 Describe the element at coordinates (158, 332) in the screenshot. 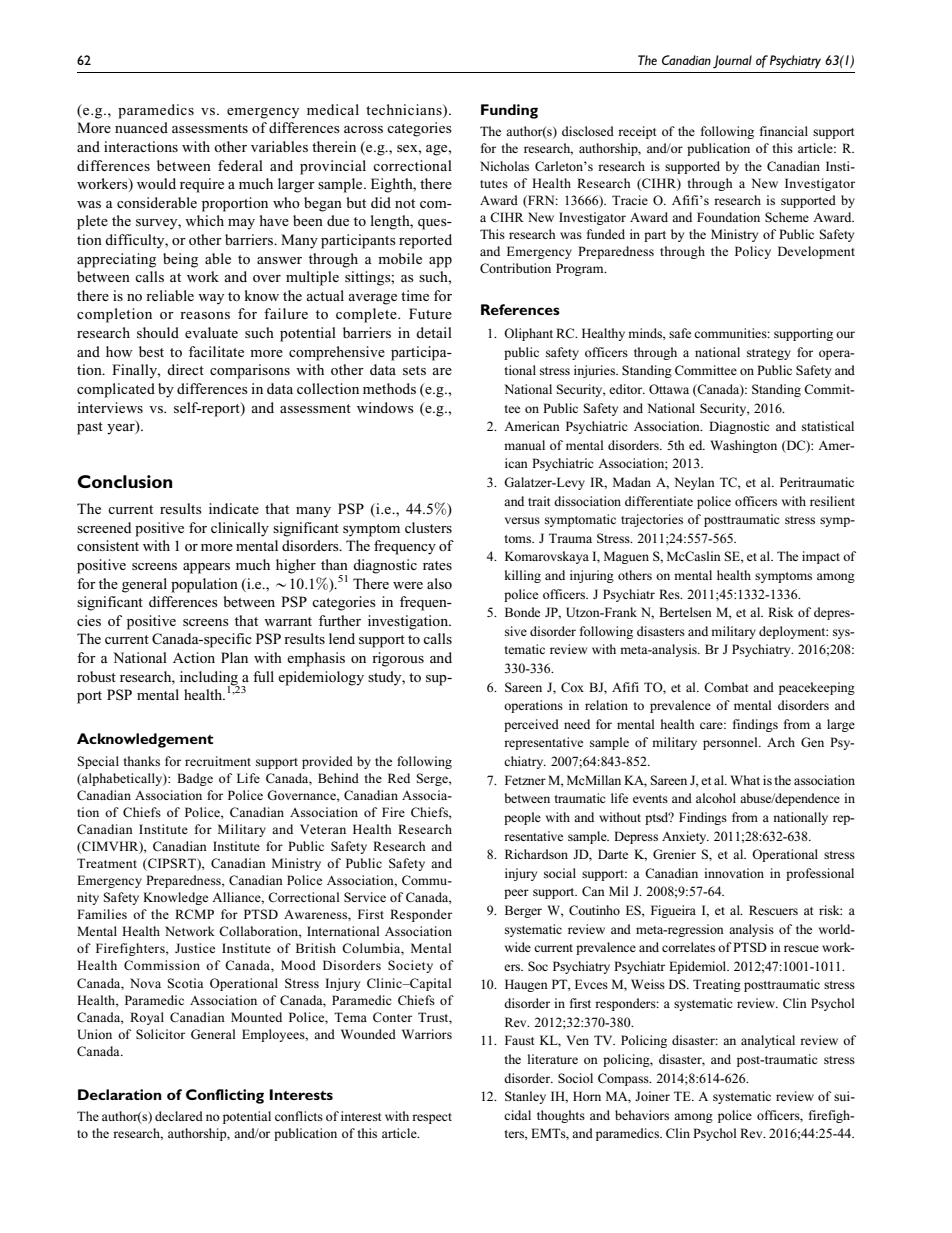

I see `should` at that location.
